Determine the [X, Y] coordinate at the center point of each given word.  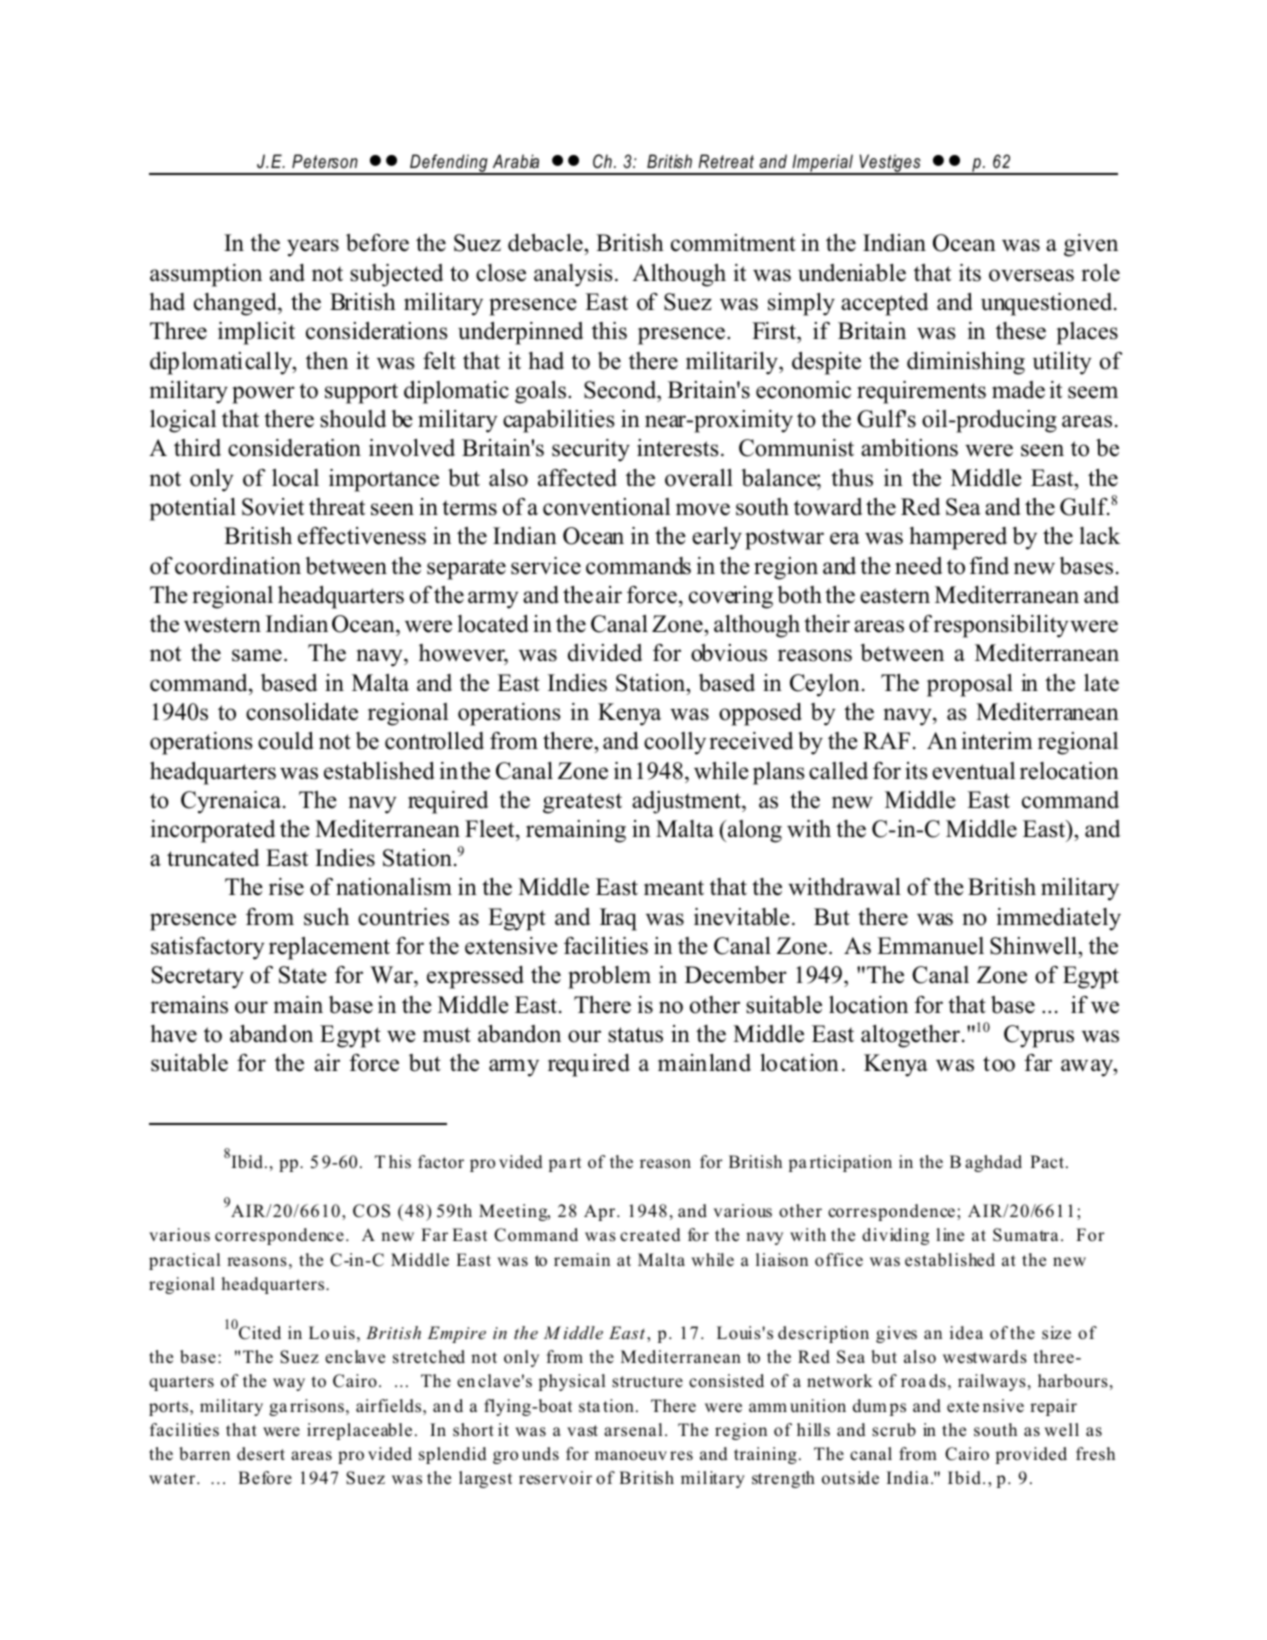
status [635, 1035]
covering [731, 597]
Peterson [325, 161]
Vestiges [890, 164]
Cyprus [1039, 1036]
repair [1053, 1407]
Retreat [726, 161]
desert [261, 1454]
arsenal [633, 1430]
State [303, 975]
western [222, 625]
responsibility [1001, 626]
